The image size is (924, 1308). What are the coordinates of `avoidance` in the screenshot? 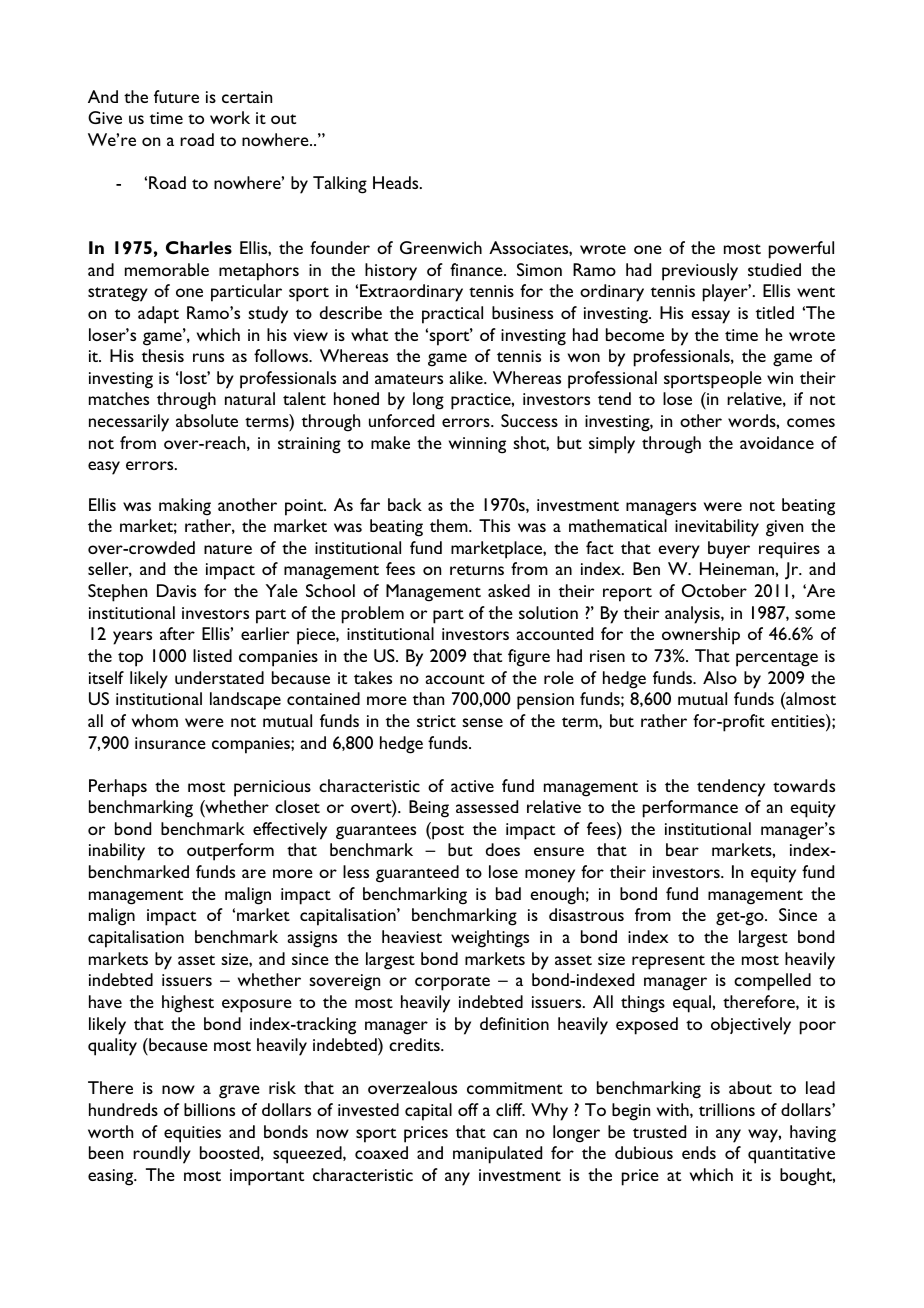 It's located at (777, 442).
